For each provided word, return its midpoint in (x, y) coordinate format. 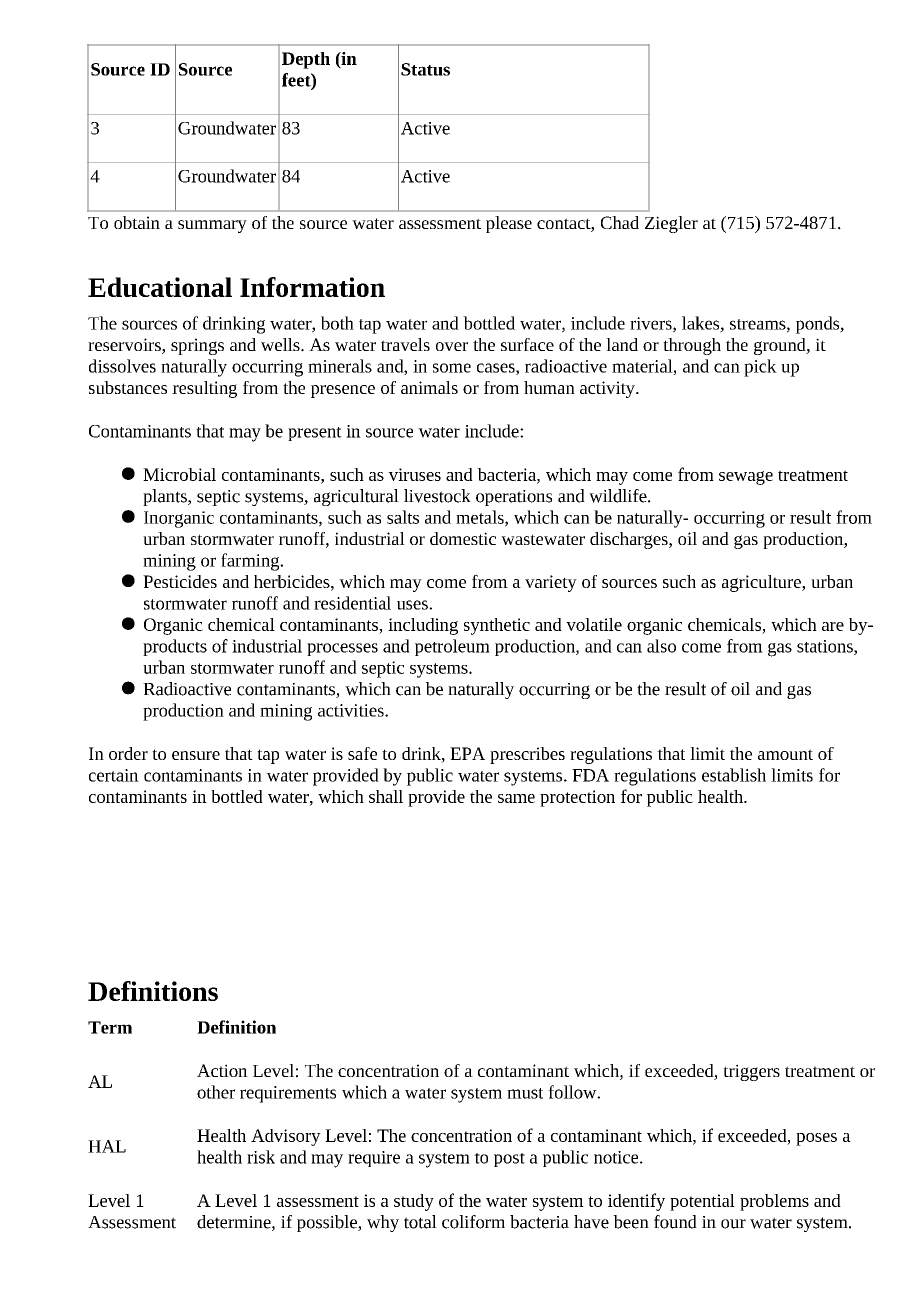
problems (774, 1202)
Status (425, 69)
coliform (473, 1222)
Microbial (179, 474)
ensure (196, 755)
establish (734, 775)
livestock (437, 496)
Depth (306, 60)
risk (261, 1157)
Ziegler (671, 224)
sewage (746, 478)
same (516, 798)
